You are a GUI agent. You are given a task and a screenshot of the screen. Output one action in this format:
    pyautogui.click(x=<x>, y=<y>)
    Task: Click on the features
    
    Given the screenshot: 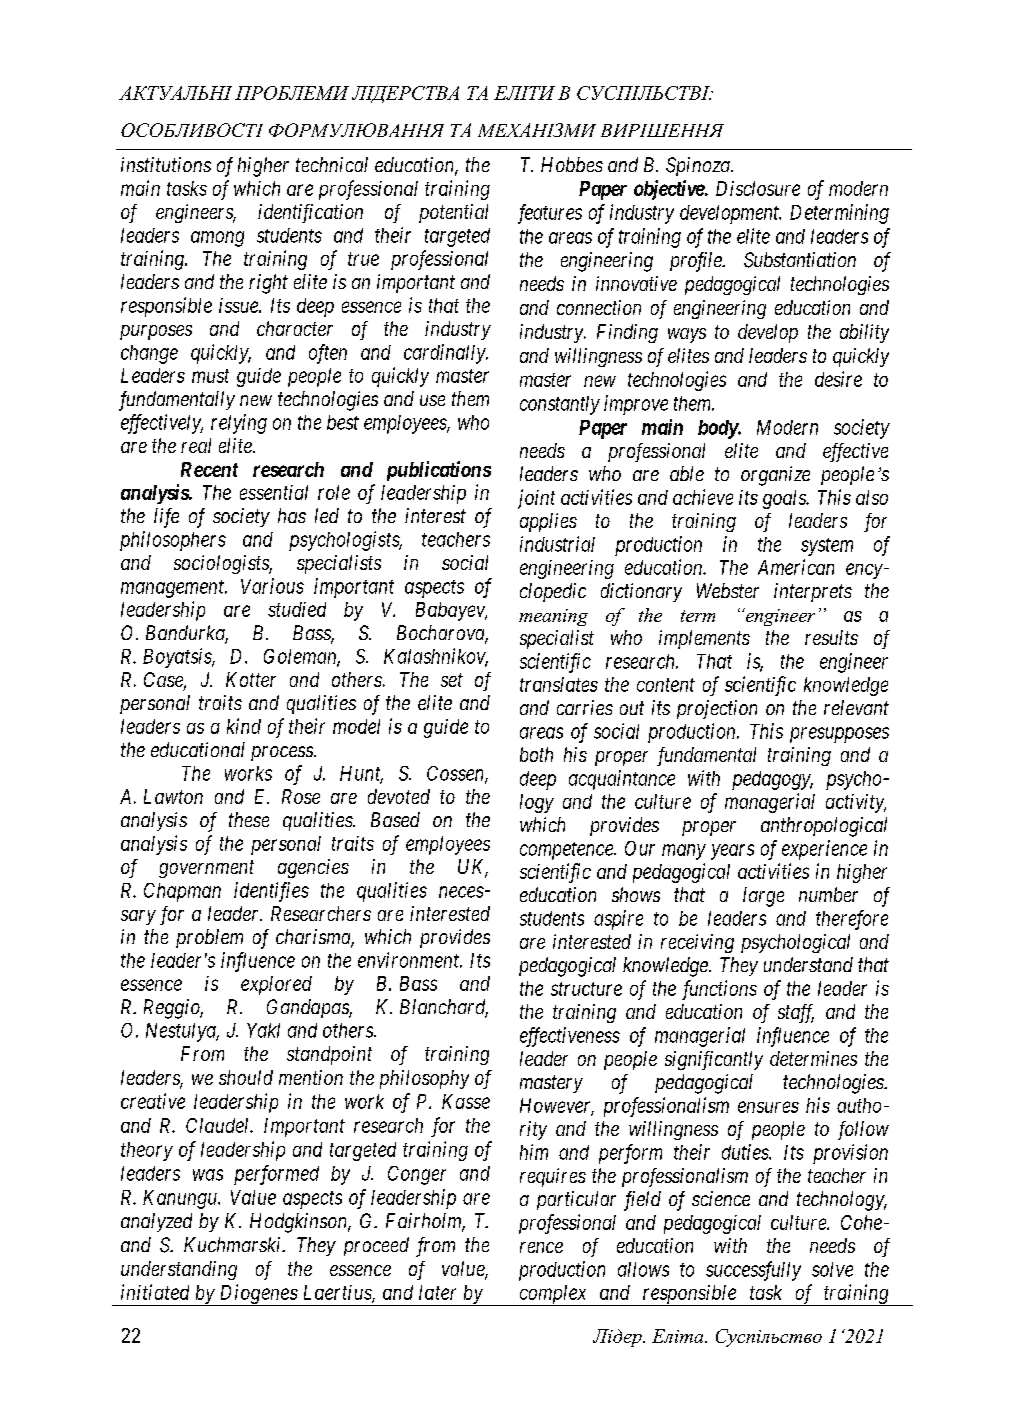 What is the action you would take?
    pyautogui.click(x=550, y=214)
